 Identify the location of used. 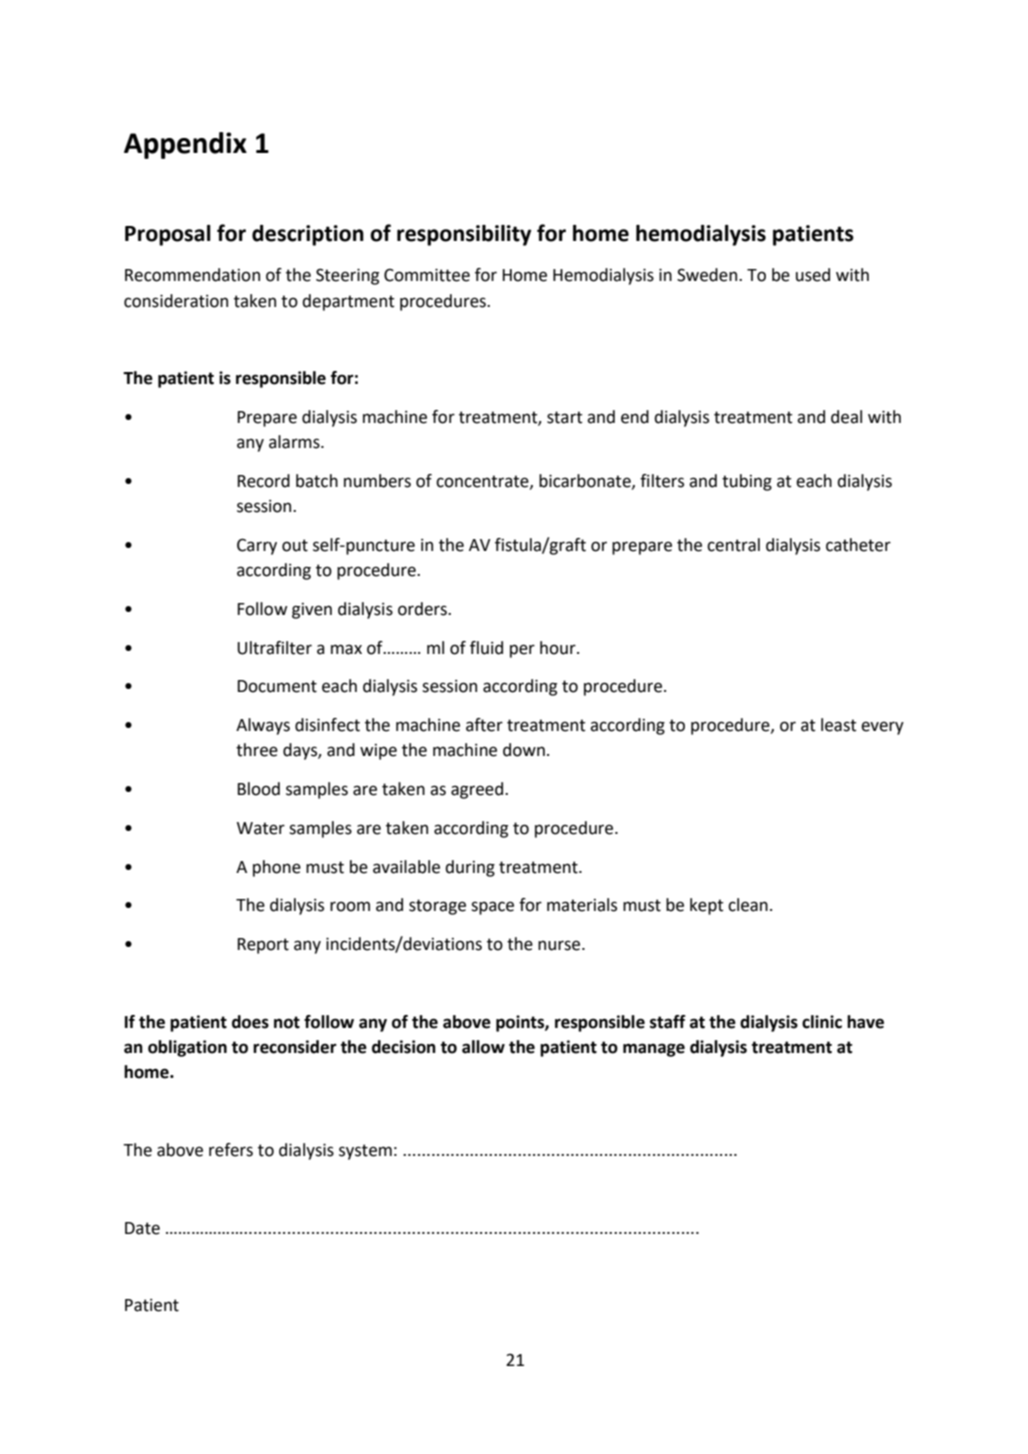
(813, 275).
